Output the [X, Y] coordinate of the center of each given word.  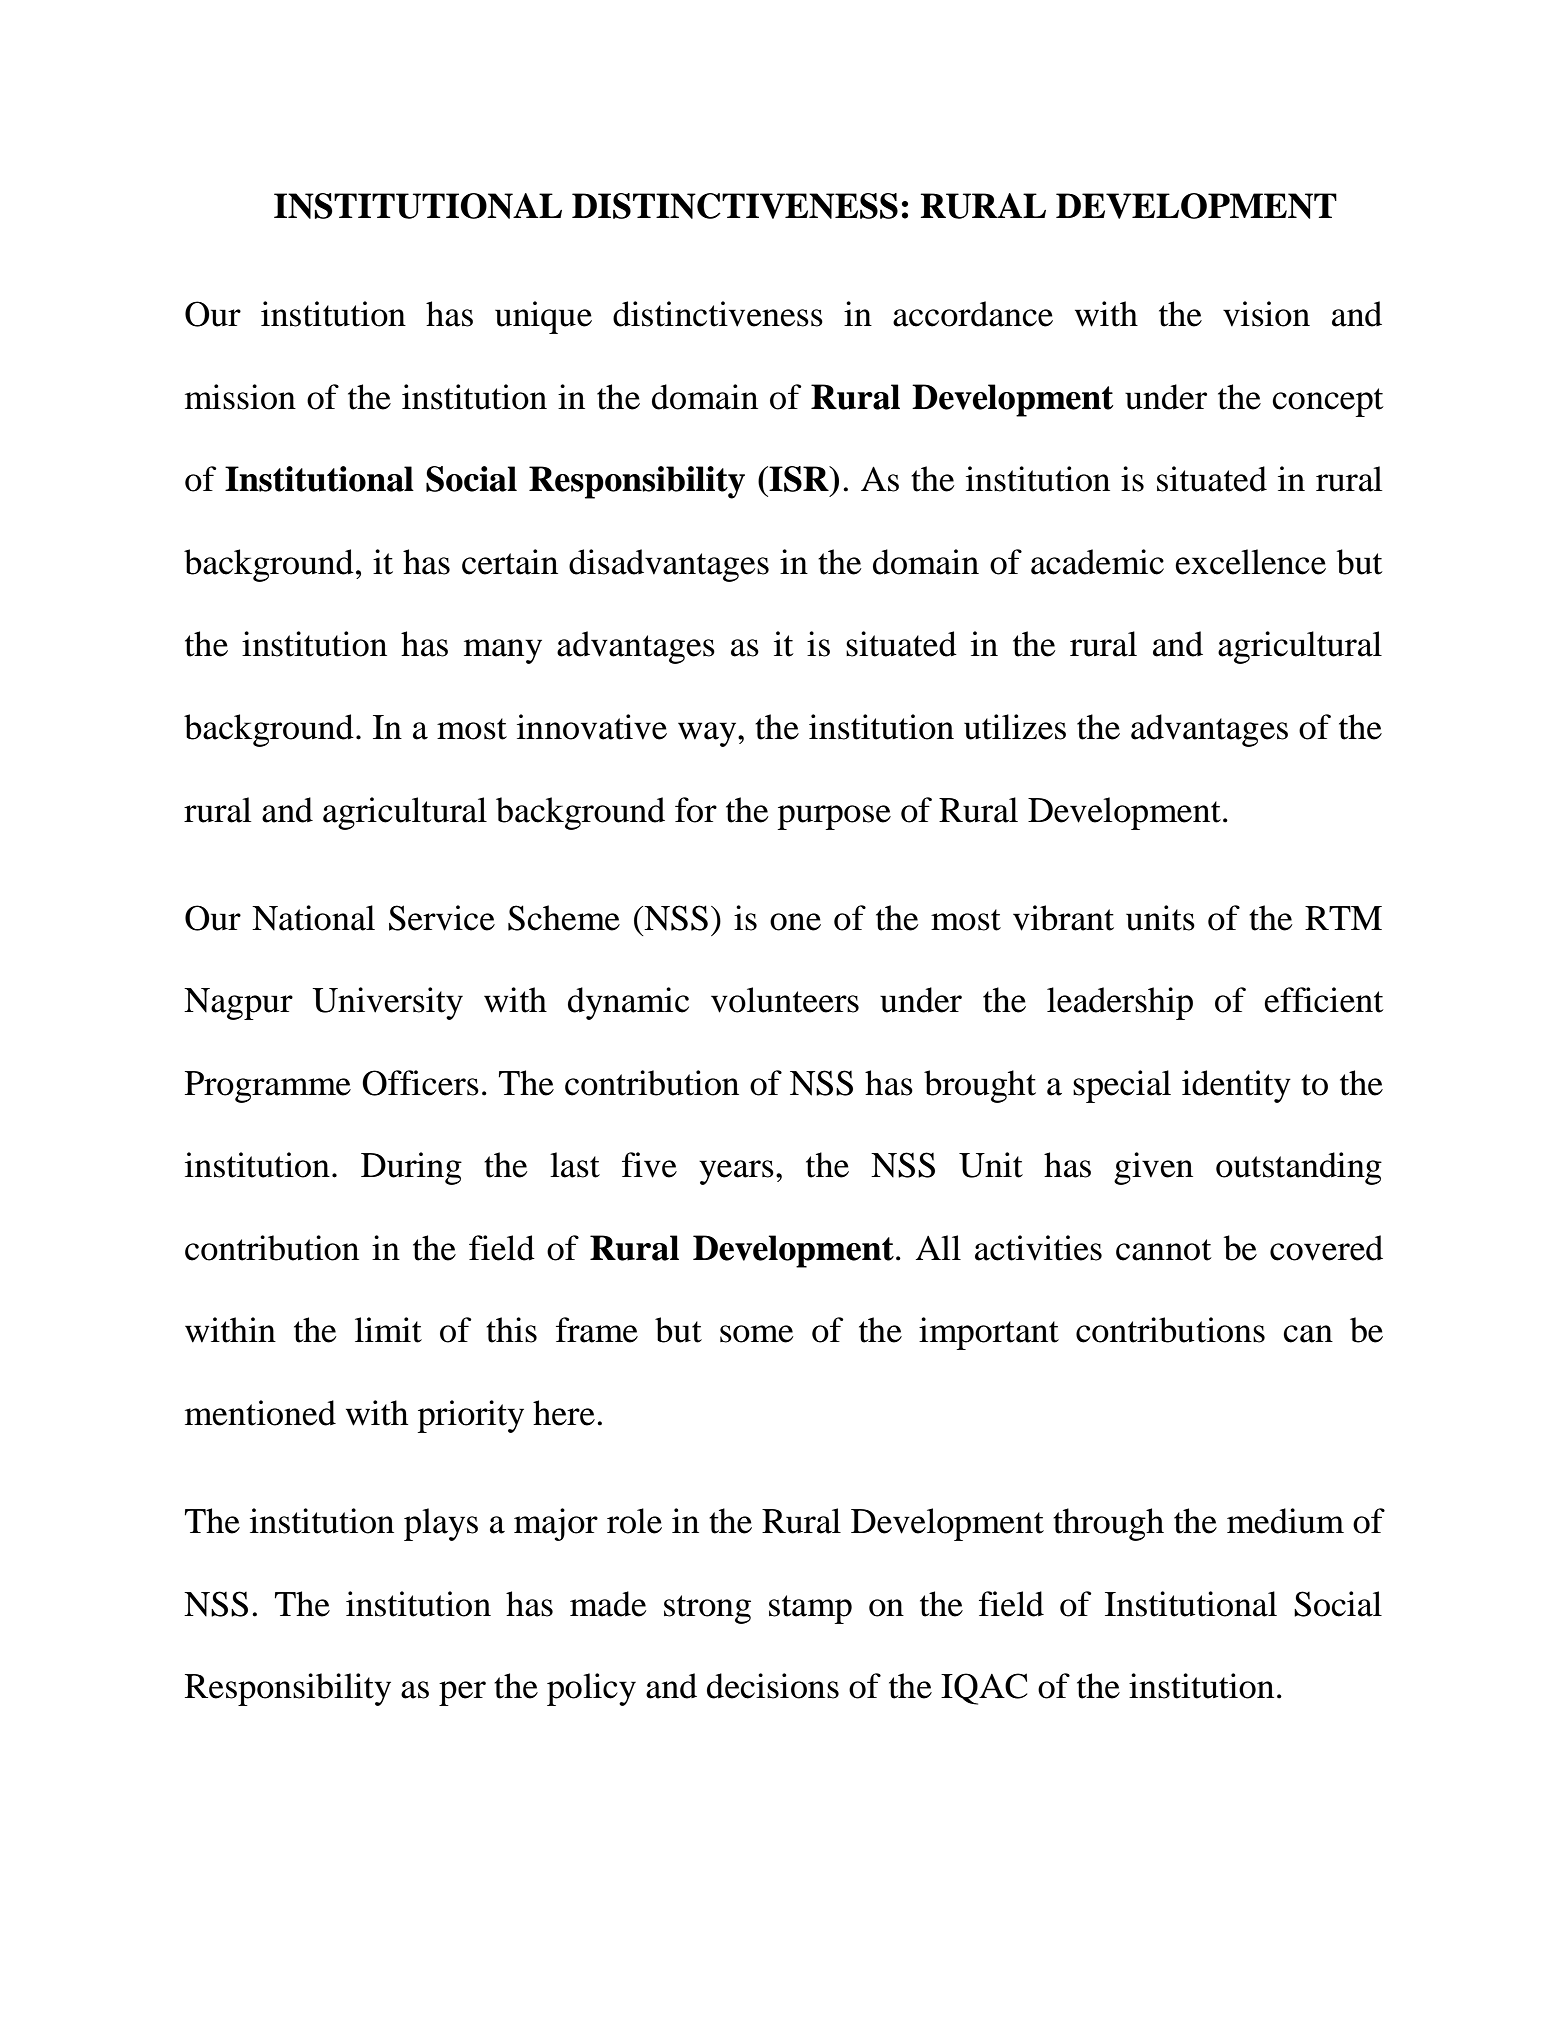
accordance [973, 314]
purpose [834, 817]
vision [1266, 314]
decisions [773, 1686]
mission [240, 397]
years [736, 1172]
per [462, 1693]
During [411, 1168]
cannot [1164, 1250]
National [313, 918]
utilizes [1015, 727]
